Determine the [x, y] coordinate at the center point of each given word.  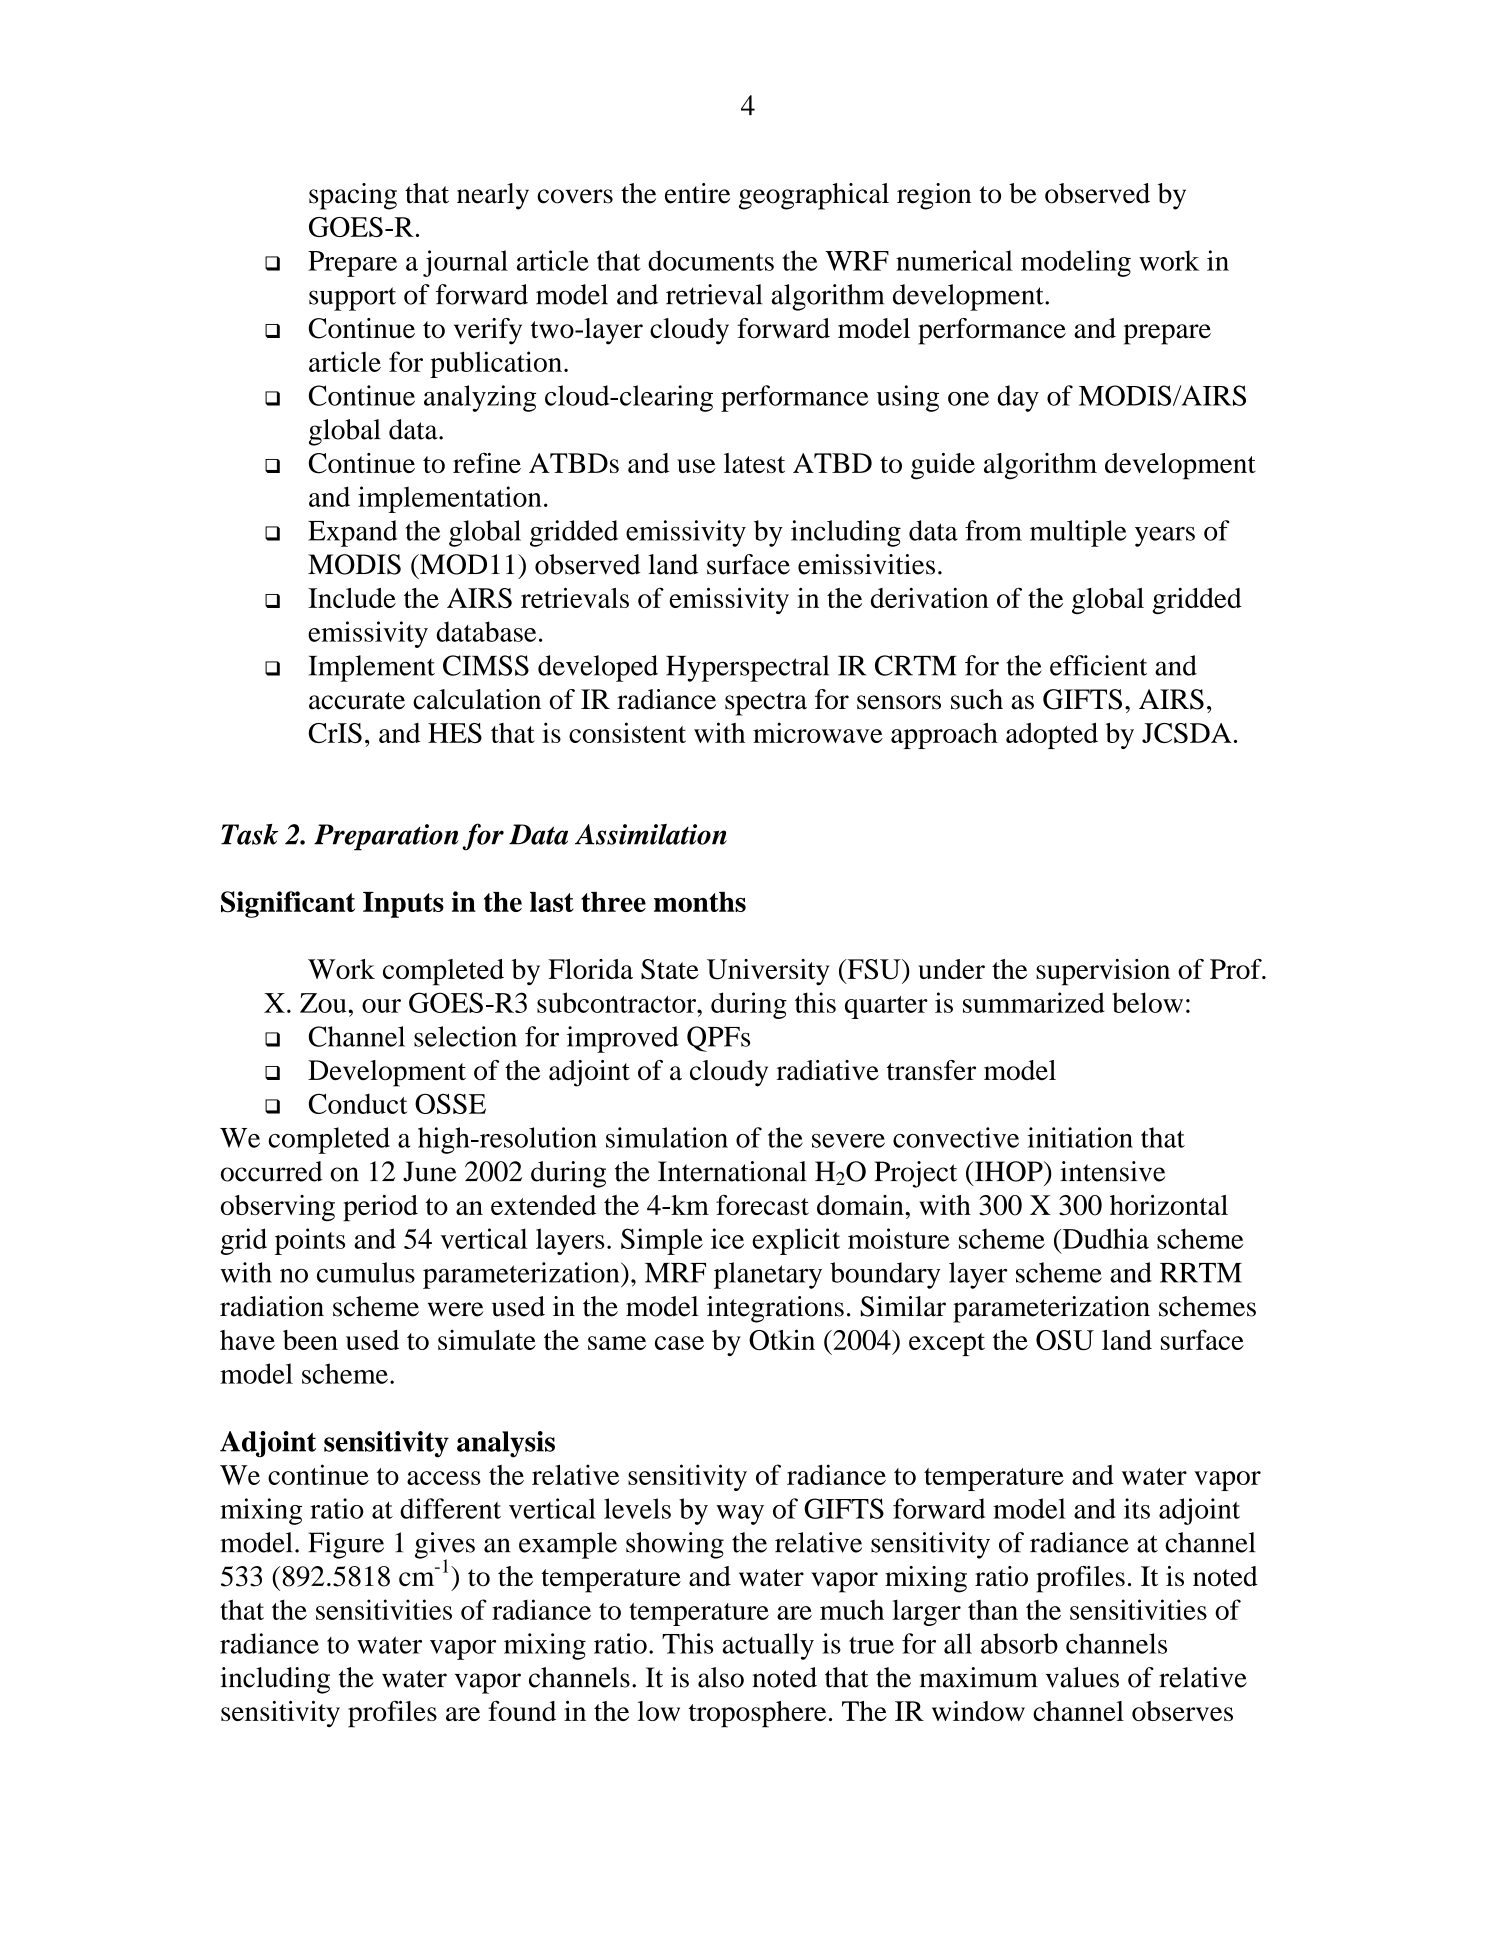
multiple [1078, 533]
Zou [324, 1003]
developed [598, 668]
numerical [954, 260]
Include [352, 598]
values [1082, 1677]
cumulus [366, 1272]
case [679, 1343]
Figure [346, 1545]
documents [711, 260]
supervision [1103, 972]
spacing [353, 196]
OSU [1065, 1340]
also [721, 1677]
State [670, 969]
